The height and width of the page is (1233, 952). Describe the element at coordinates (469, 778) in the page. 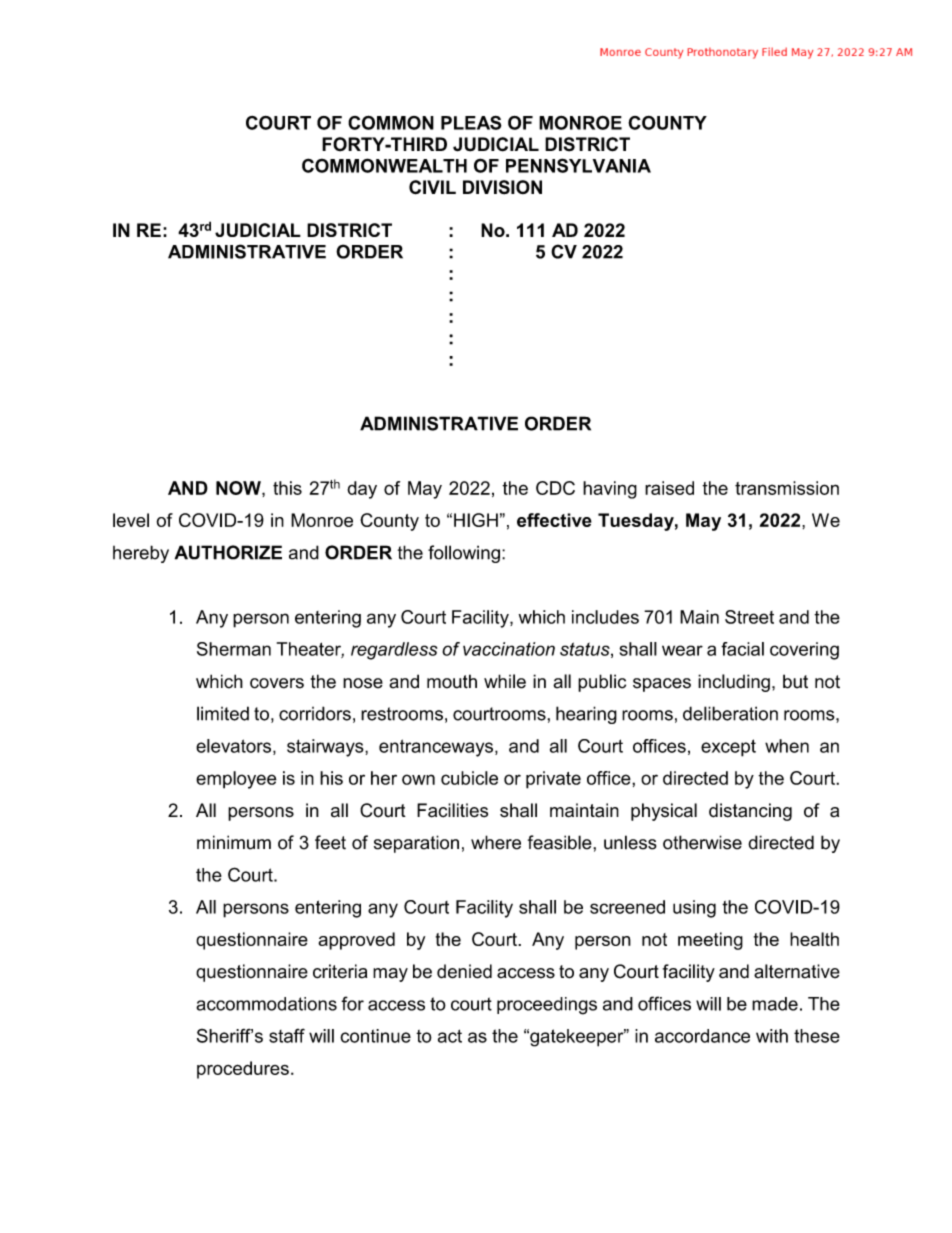

I see `cubicle` at that location.
